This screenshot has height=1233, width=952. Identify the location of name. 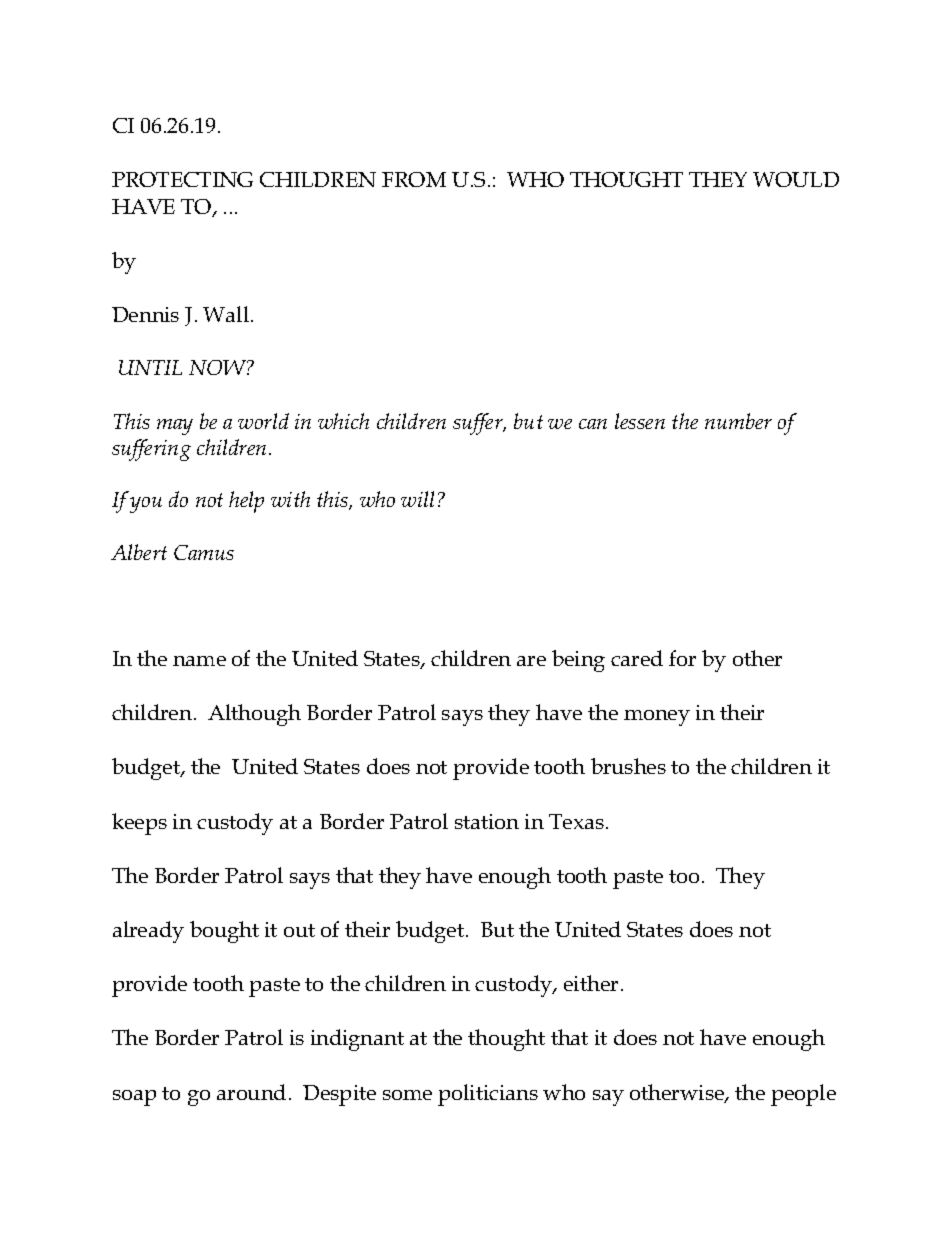
(199, 661).
